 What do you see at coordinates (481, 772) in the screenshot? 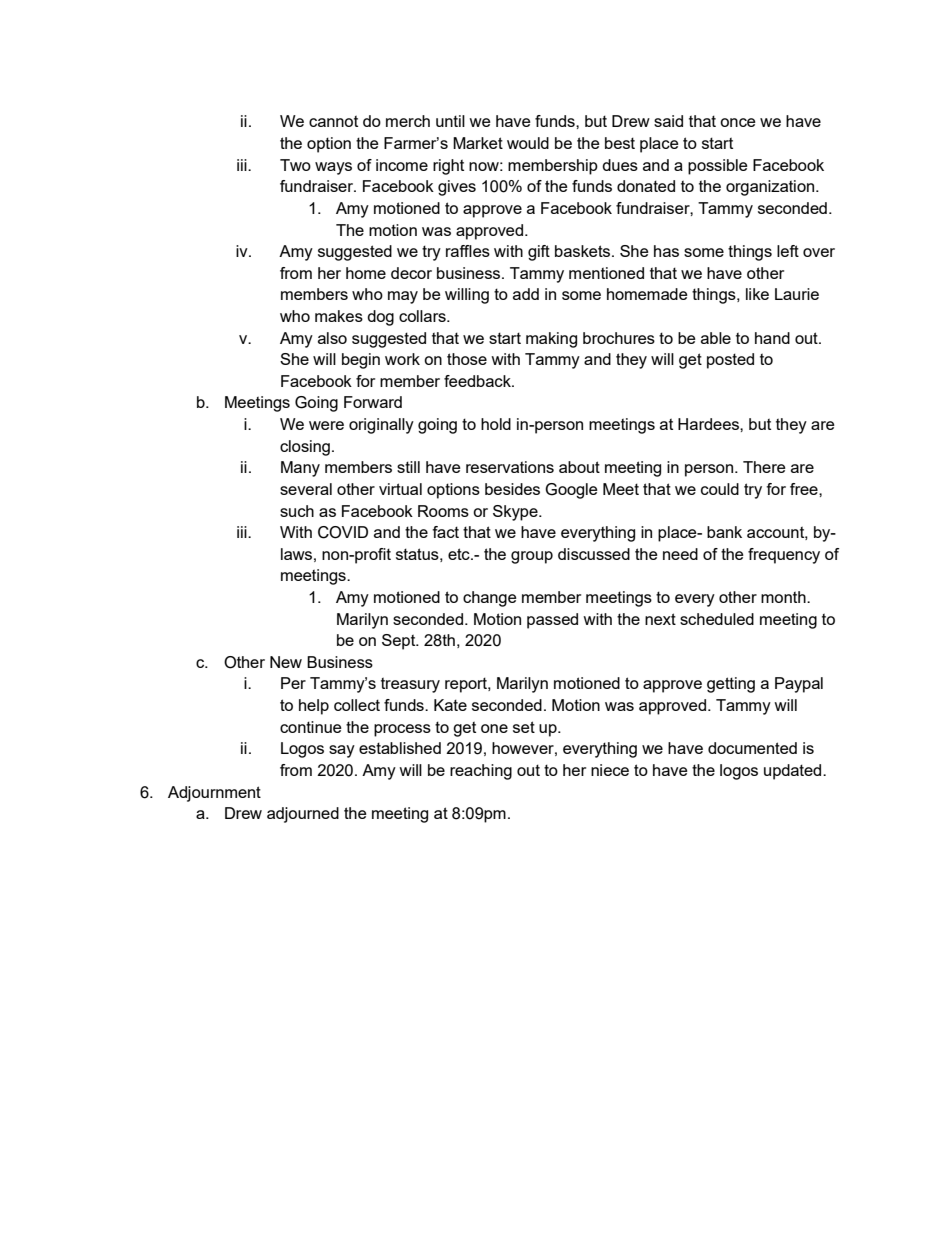
I see `reaching` at bounding box center [481, 772].
